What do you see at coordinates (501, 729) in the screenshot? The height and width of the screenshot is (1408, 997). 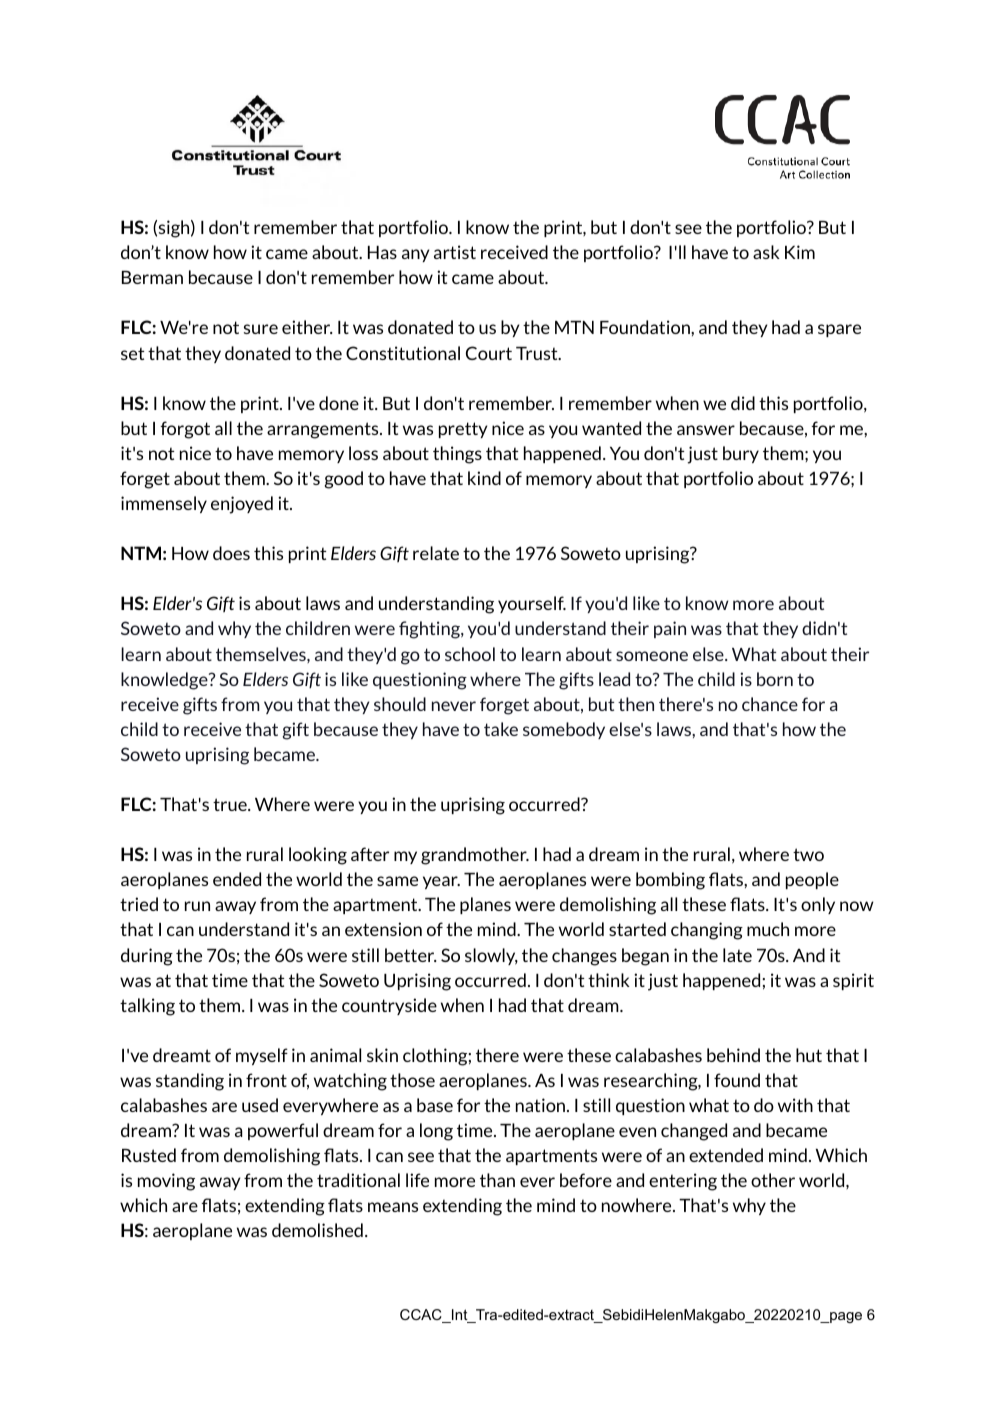 I see `take` at bounding box center [501, 729].
